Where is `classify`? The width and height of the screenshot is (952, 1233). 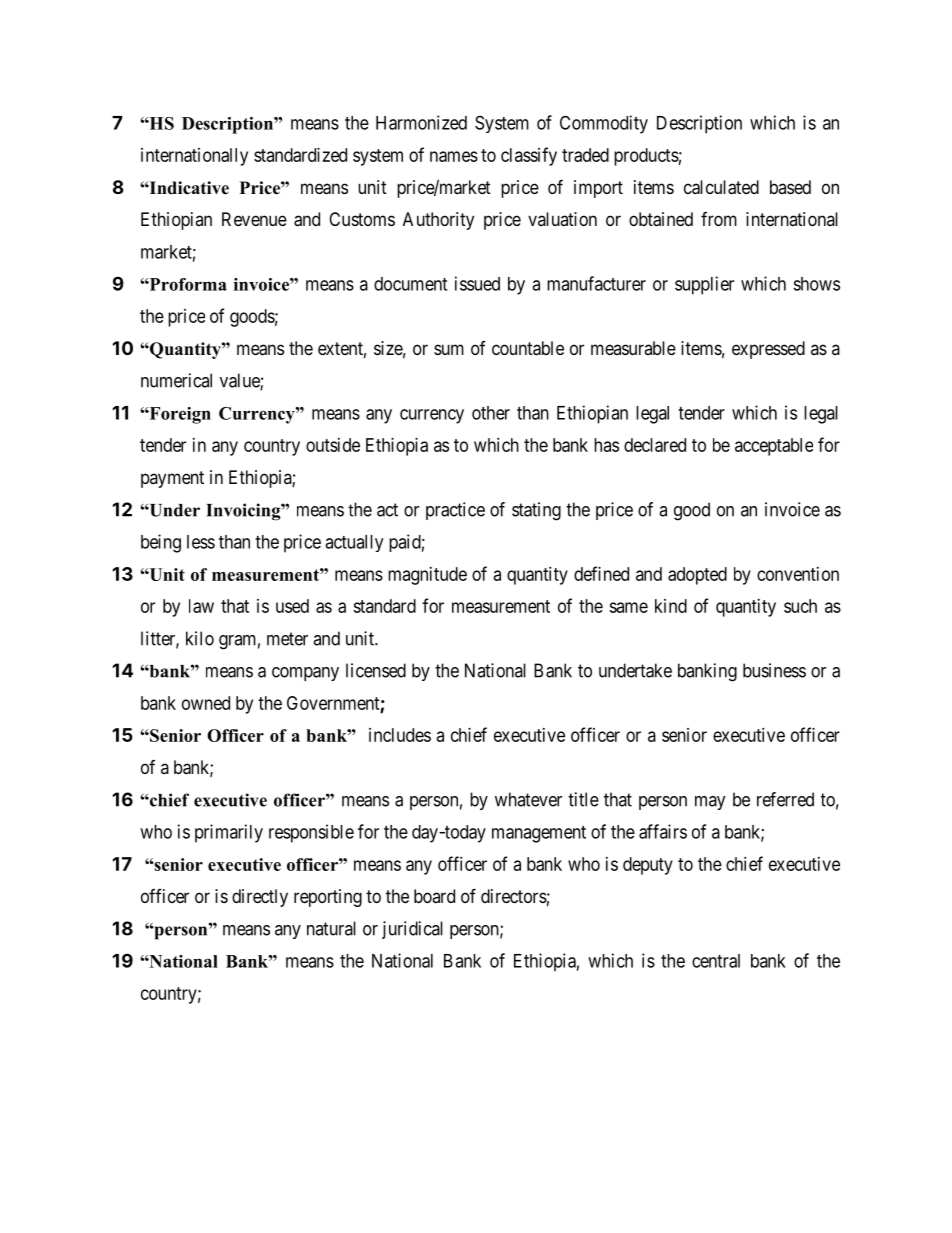 classify is located at coordinates (529, 156).
